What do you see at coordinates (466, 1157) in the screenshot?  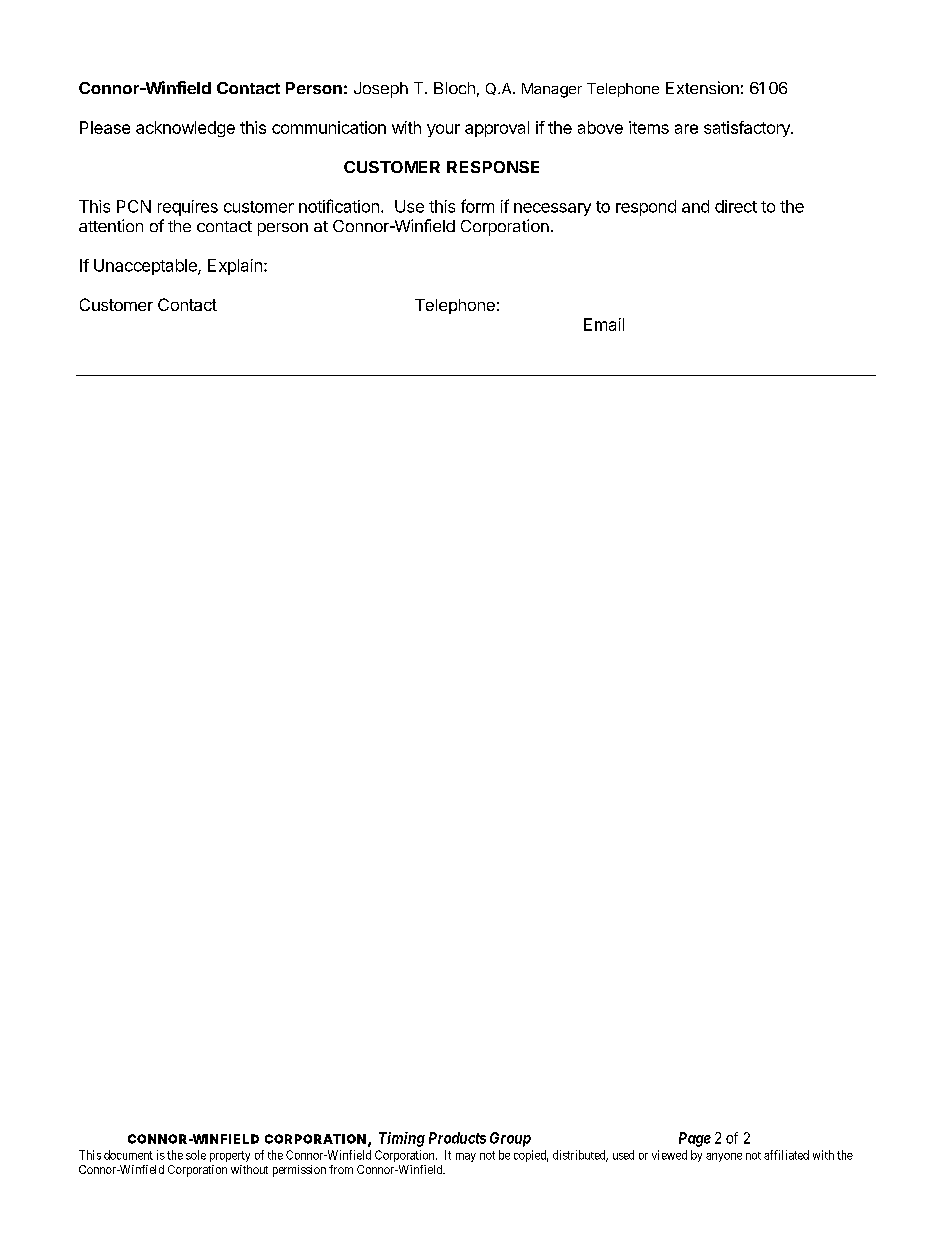 I see `may` at bounding box center [466, 1157].
